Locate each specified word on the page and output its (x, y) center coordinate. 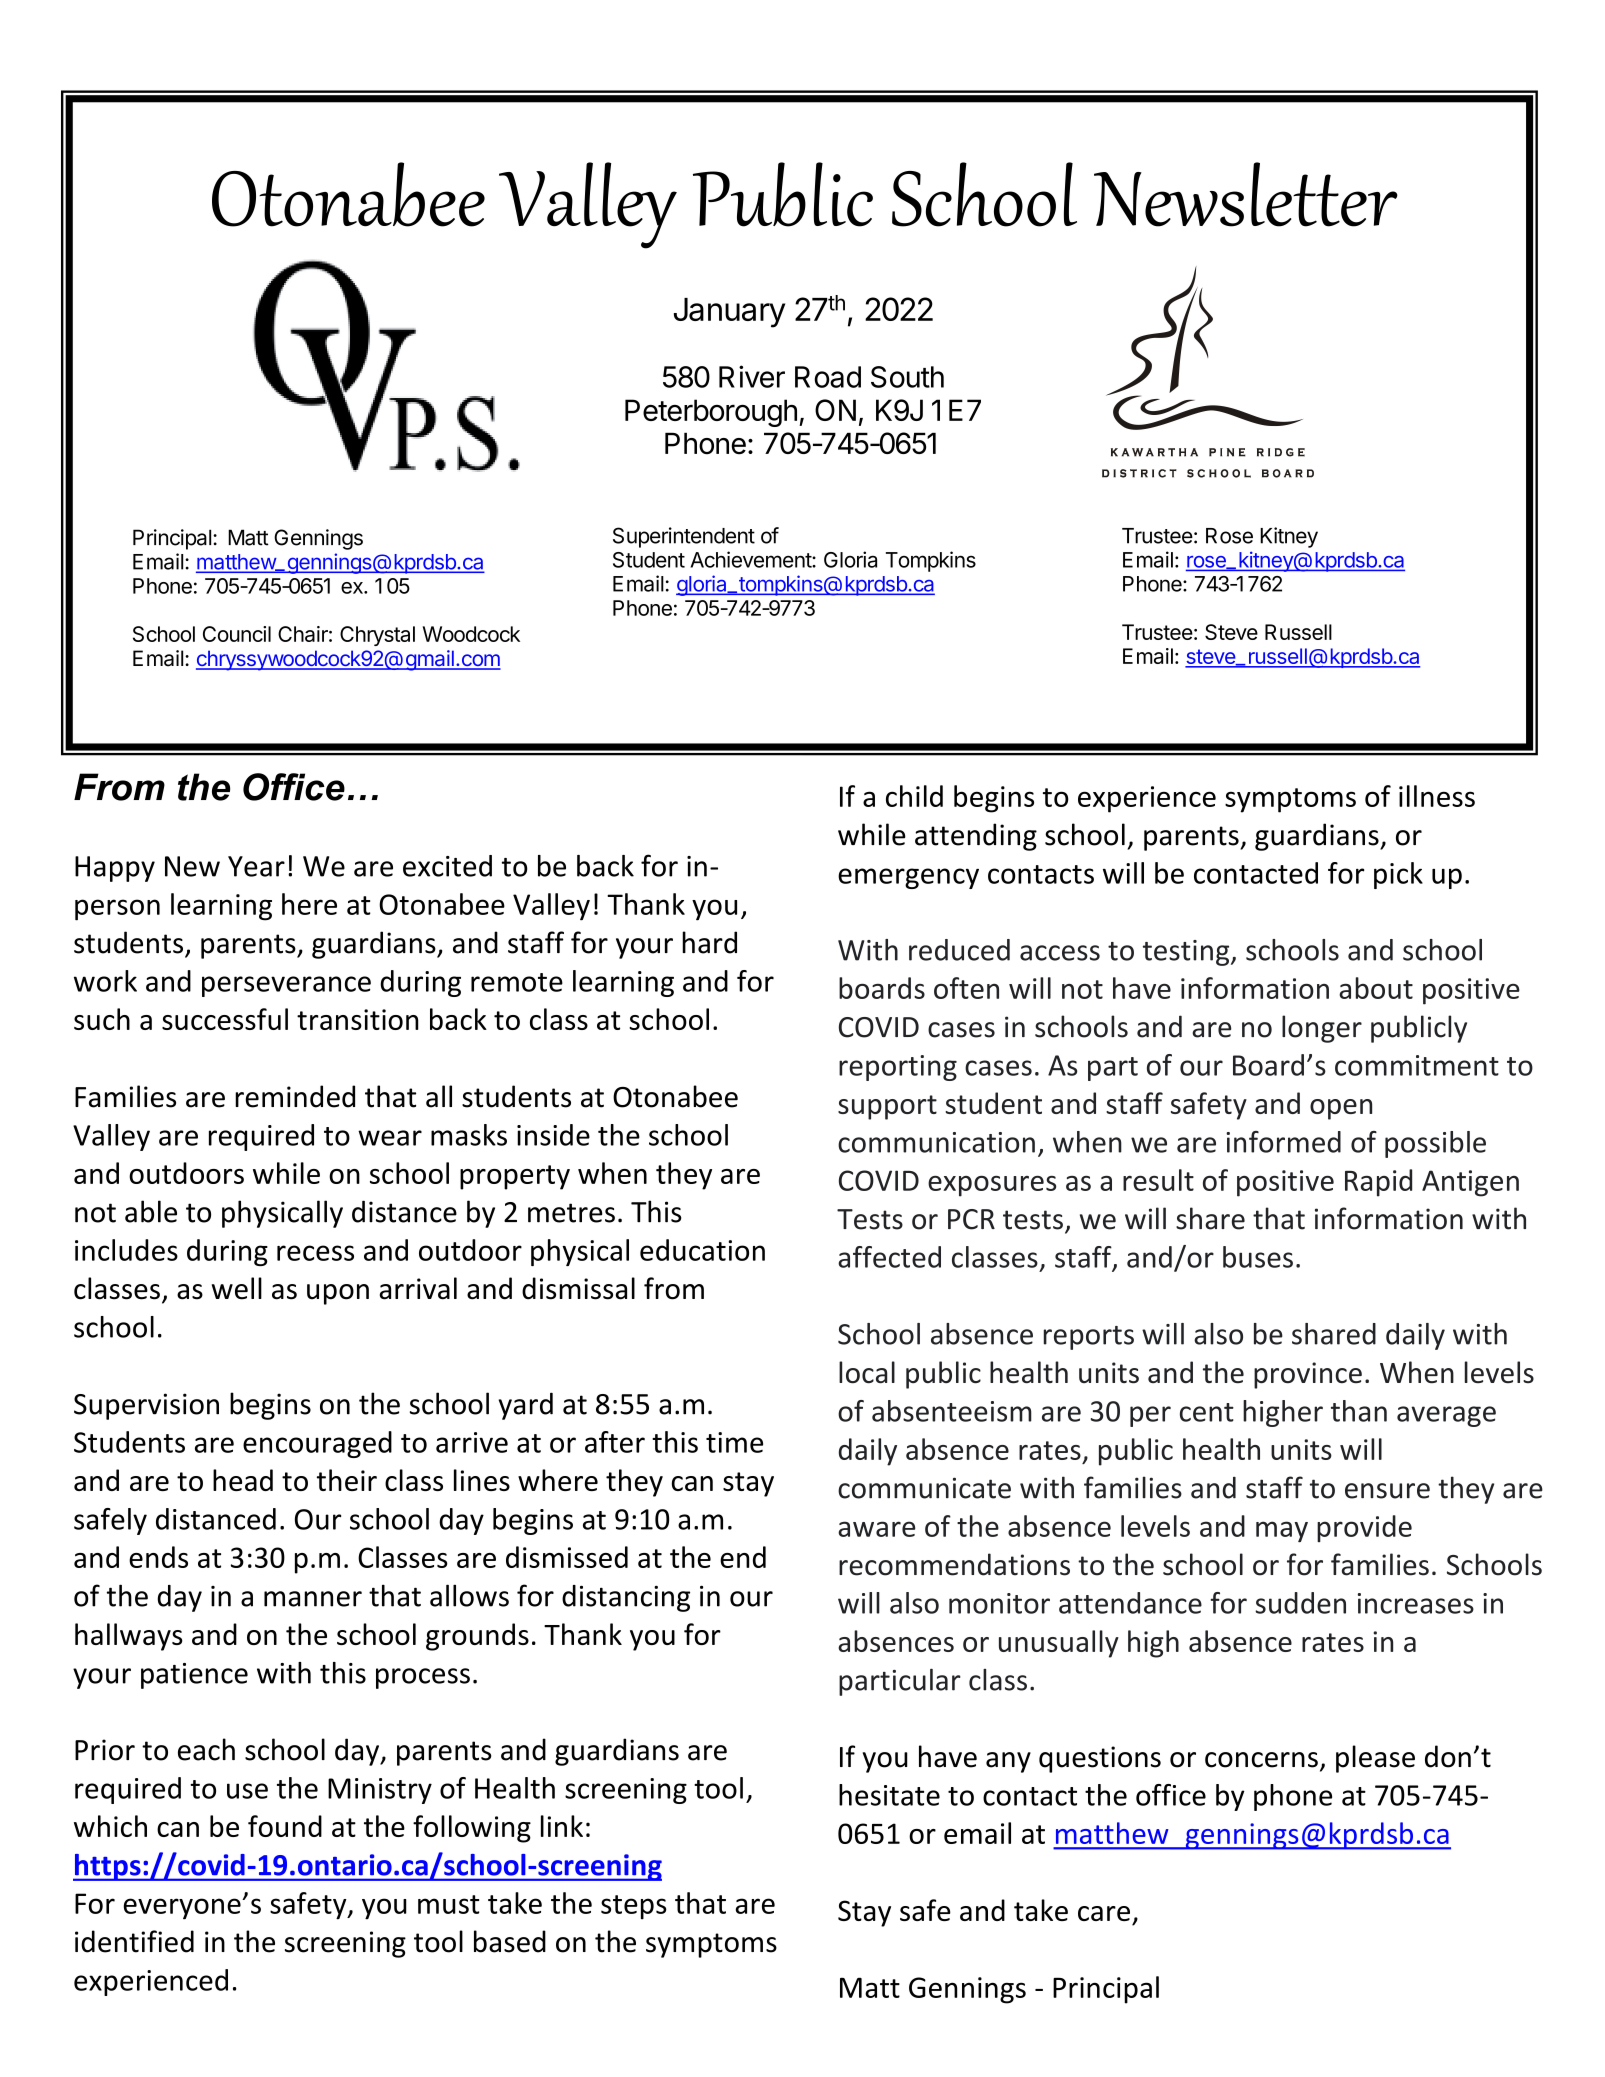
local (867, 1372)
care (1104, 1913)
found (285, 1826)
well (237, 1288)
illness (1437, 796)
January (729, 313)
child (914, 796)
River (752, 376)
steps (634, 1907)
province (1308, 1375)
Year (256, 866)
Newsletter (1246, 194)
